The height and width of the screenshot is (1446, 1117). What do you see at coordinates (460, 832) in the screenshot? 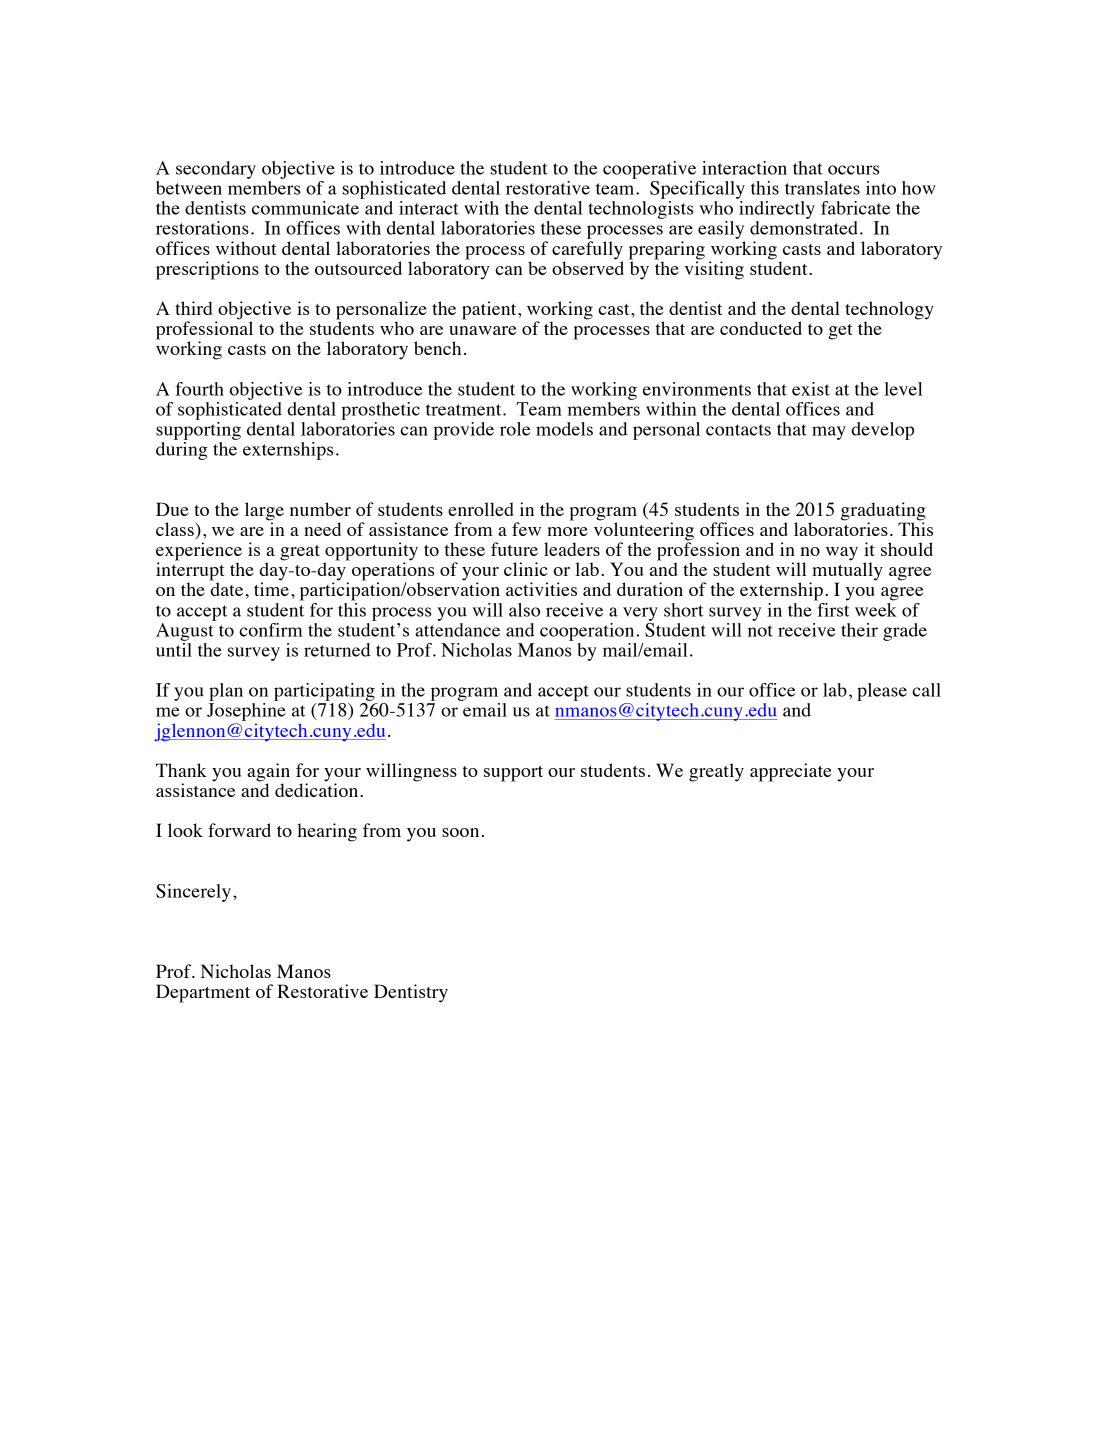
I see `soon` at bounding box center [460, 832].
